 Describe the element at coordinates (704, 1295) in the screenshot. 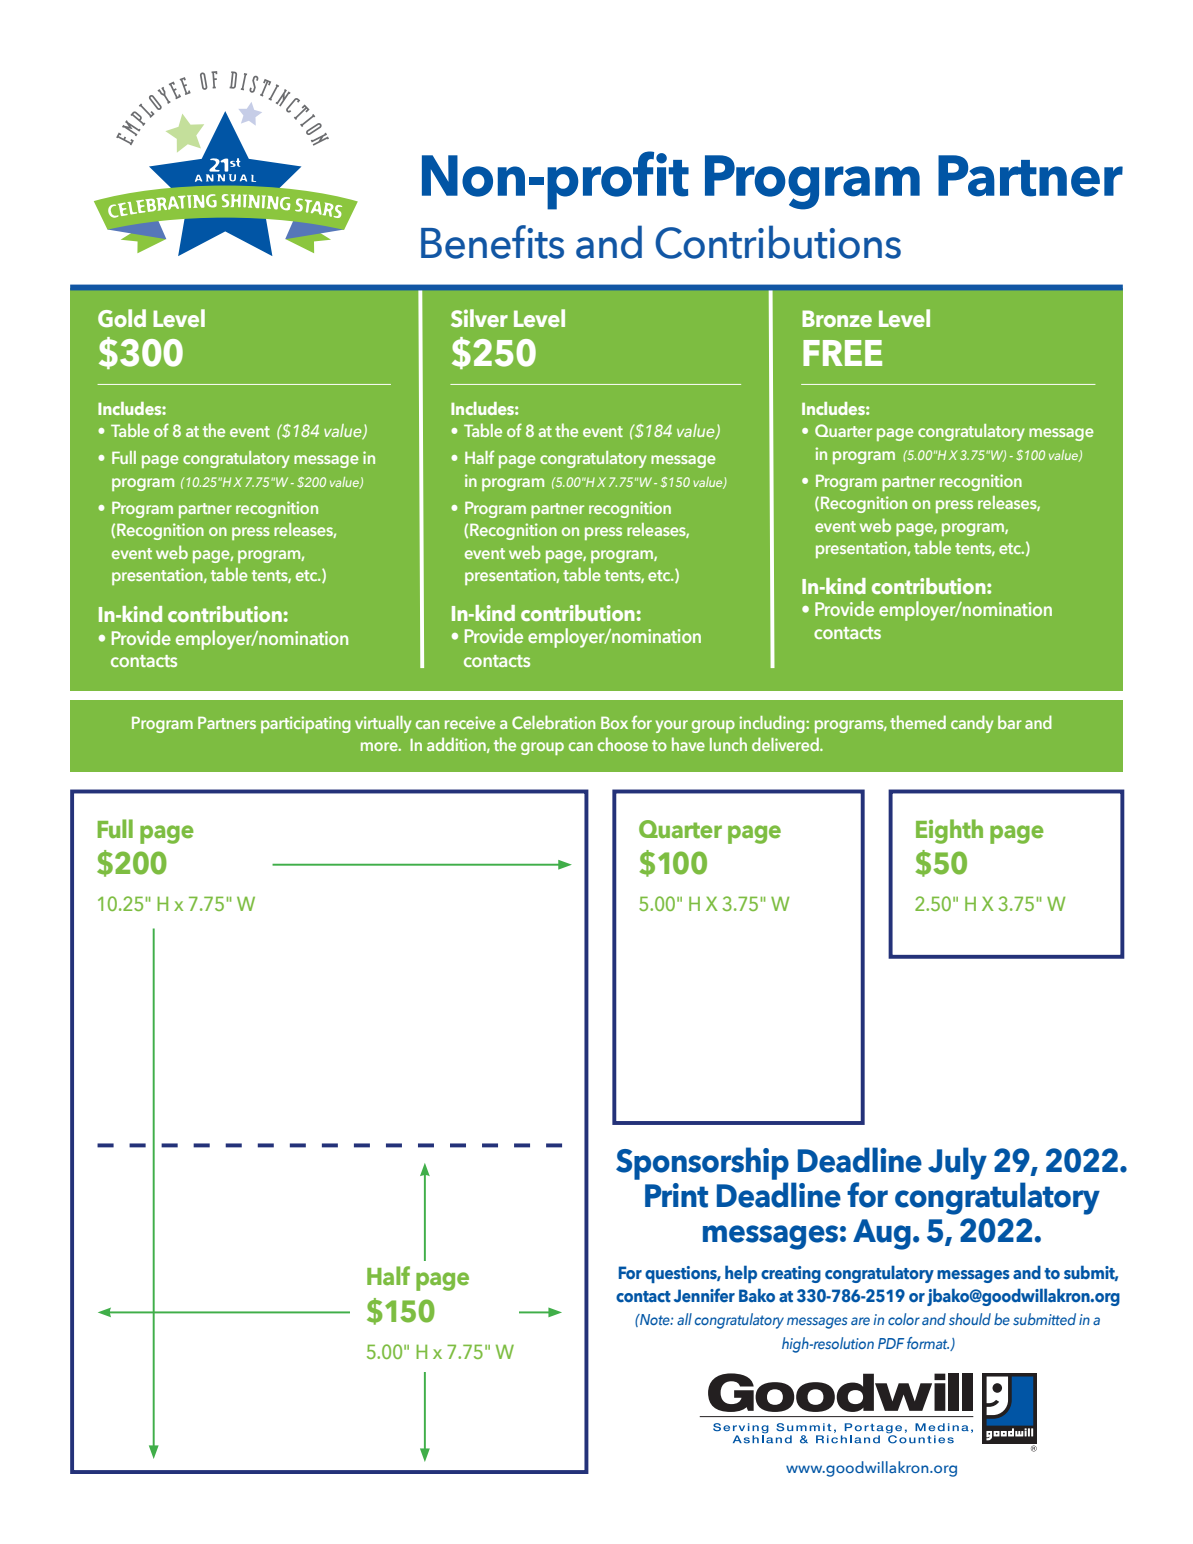

I see `Jennifer` at that location.
